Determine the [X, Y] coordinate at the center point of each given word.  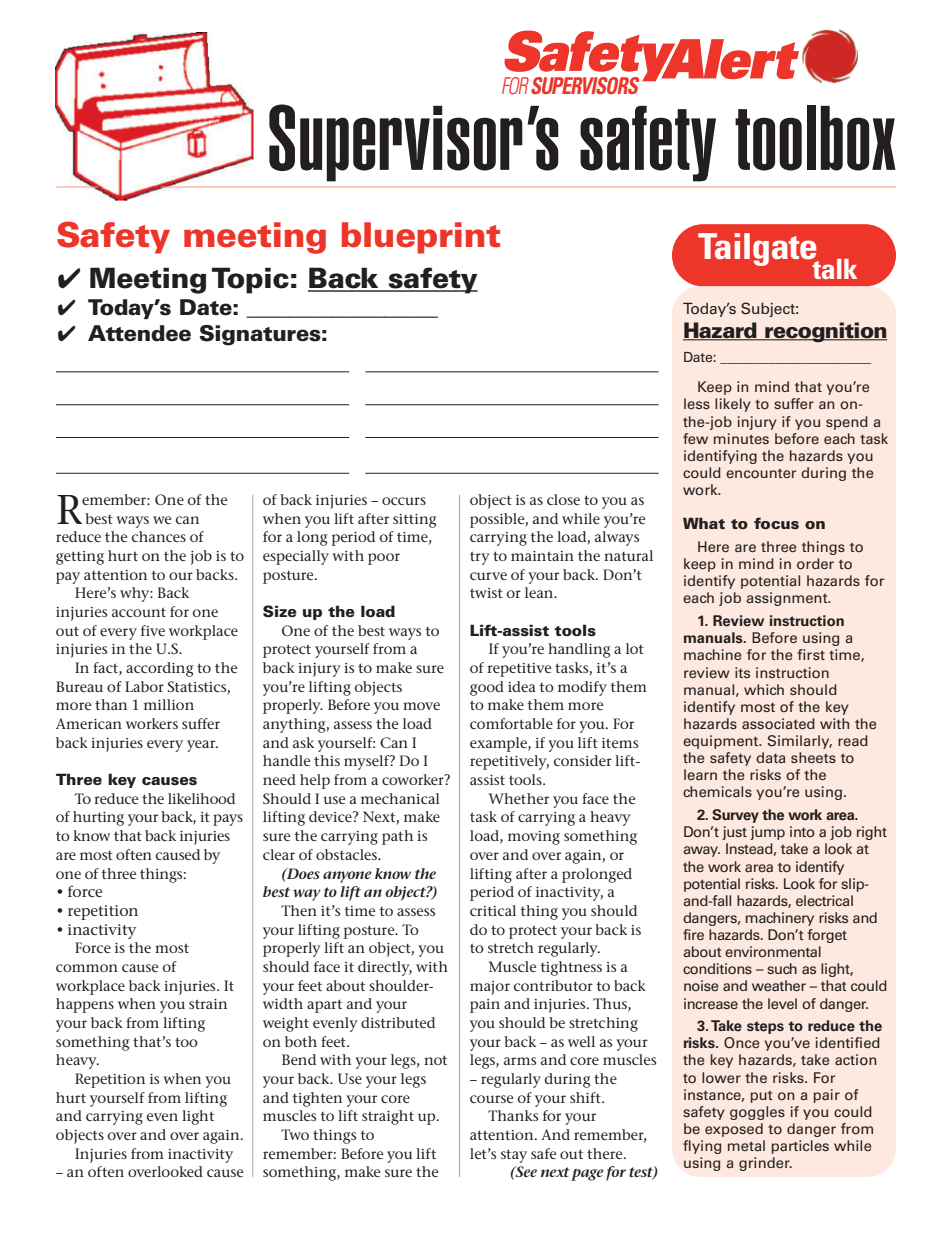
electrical [824, 900]
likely [733, 405]
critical [493, 910]
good [487, 688]
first [811, 654]
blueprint [420, 238]
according [160, 669]
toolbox [815, 138]
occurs [404, 501]
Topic [250, 280]
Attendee [139, 333]
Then [299, 910]
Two [295, 1134]
